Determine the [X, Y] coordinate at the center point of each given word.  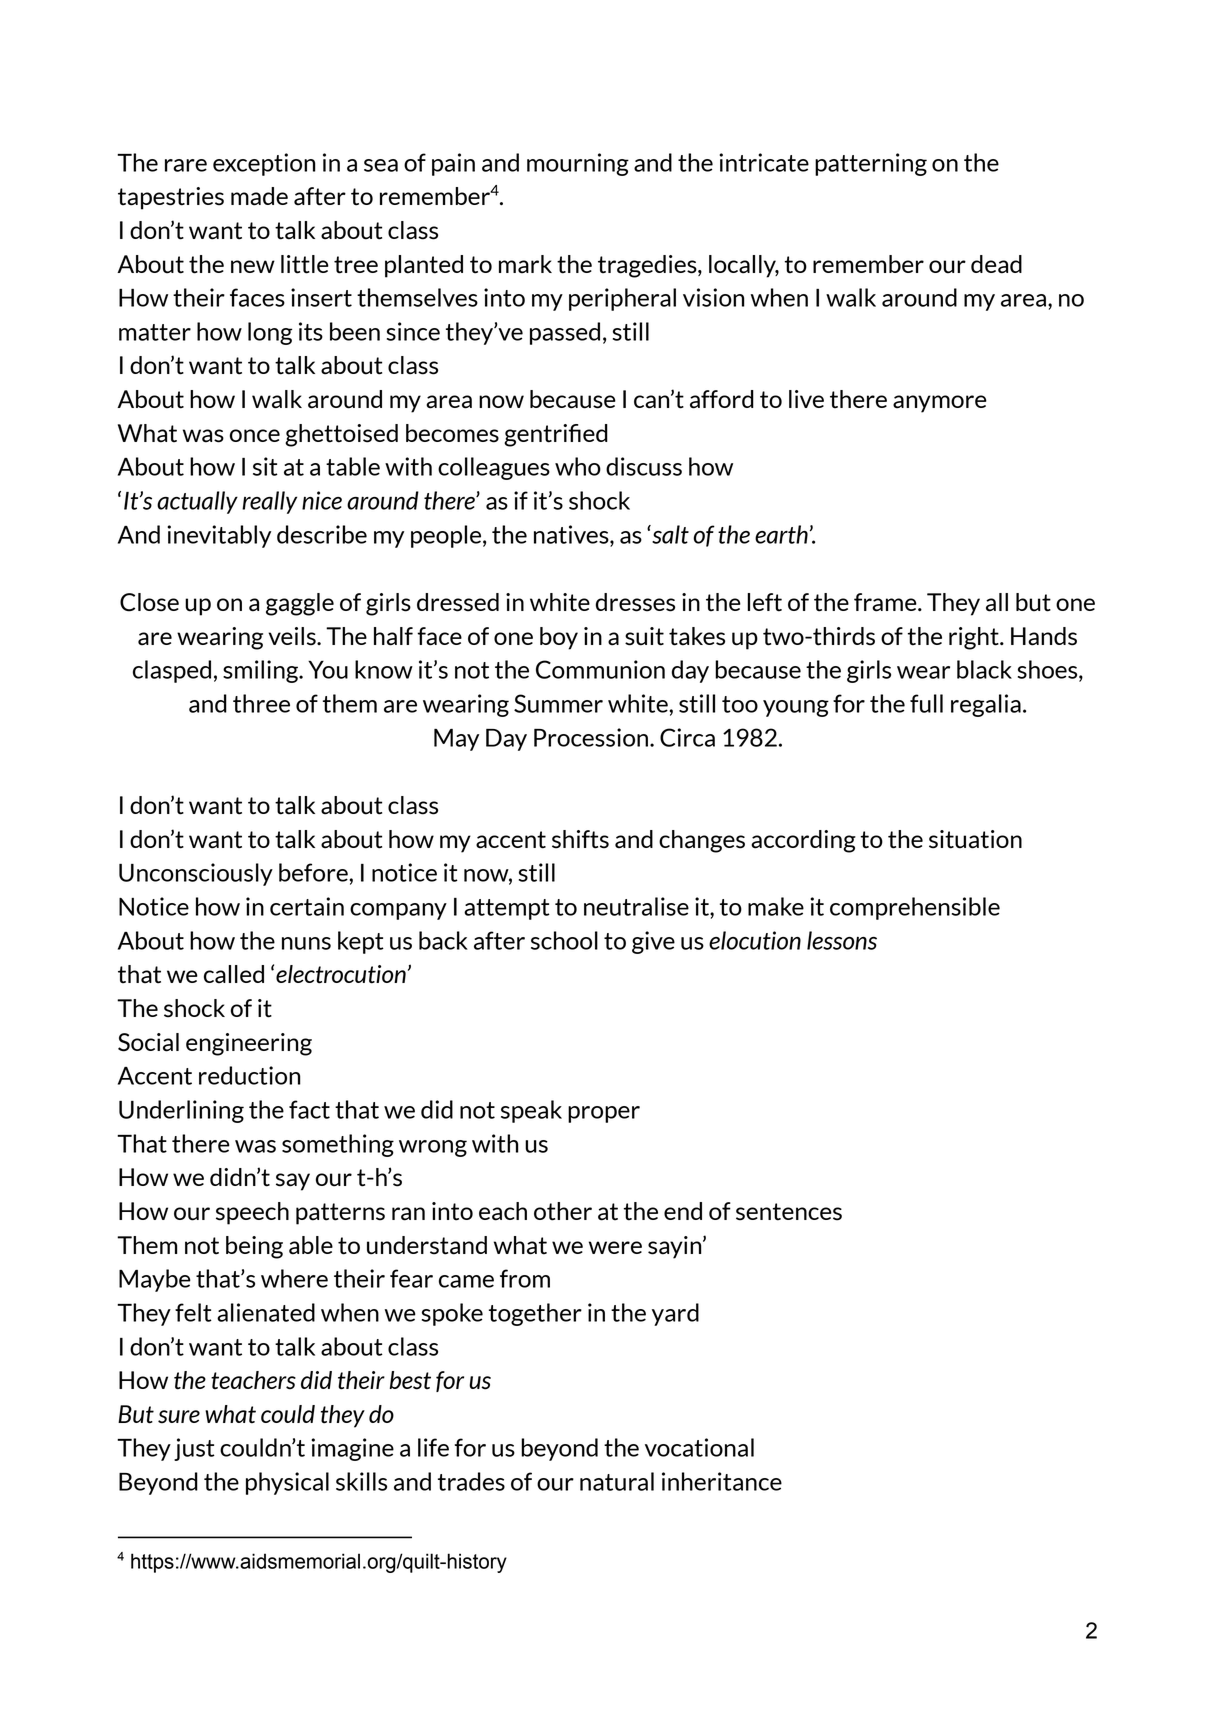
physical [287, 1483]
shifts [580, 839]
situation [975, 839]
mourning [578, 164]
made [259, 196]
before [313, 872]
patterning [871, 164]
